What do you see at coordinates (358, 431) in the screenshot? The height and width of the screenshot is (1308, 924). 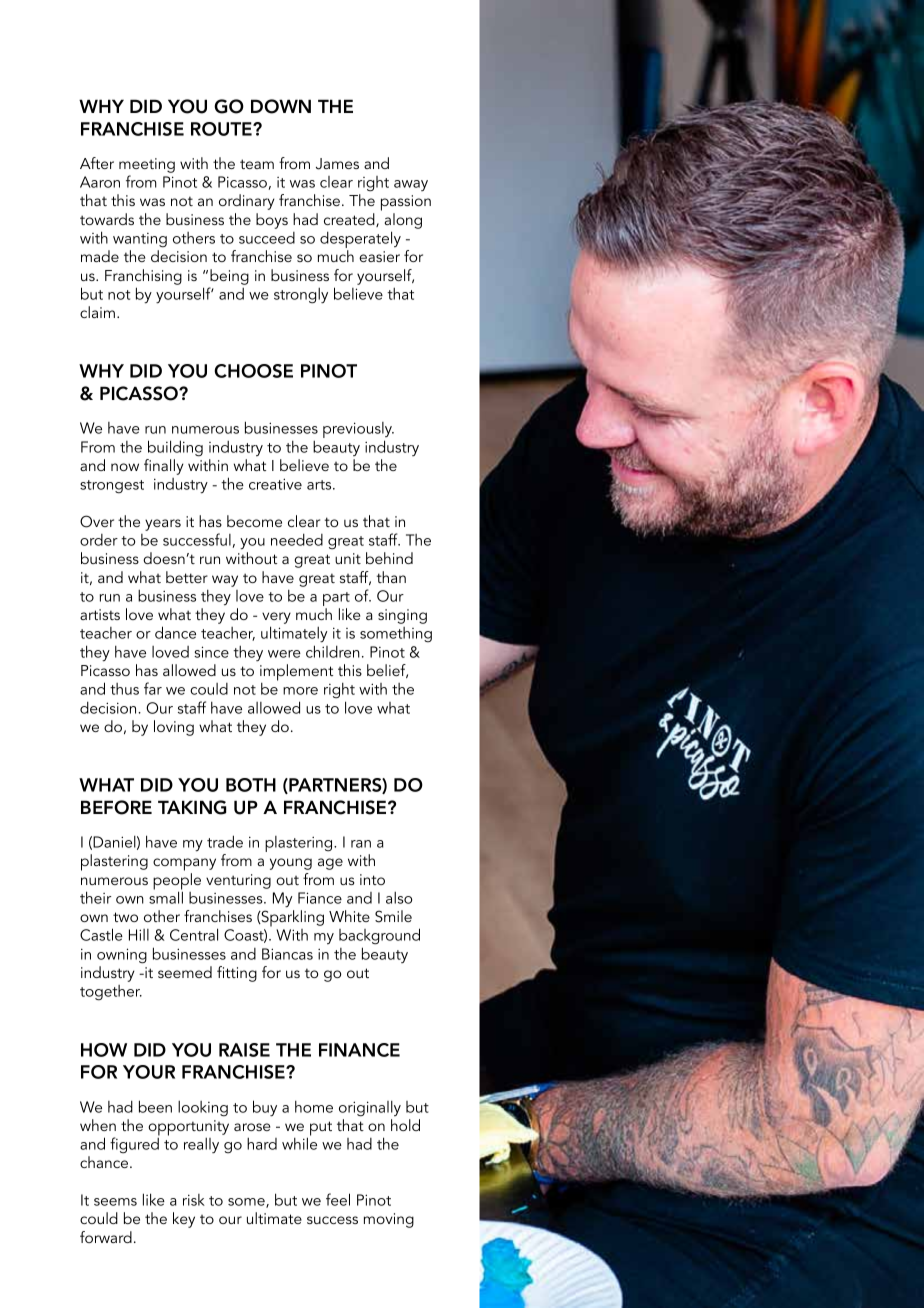 I see `previously` at bounding box center [358, 431].
